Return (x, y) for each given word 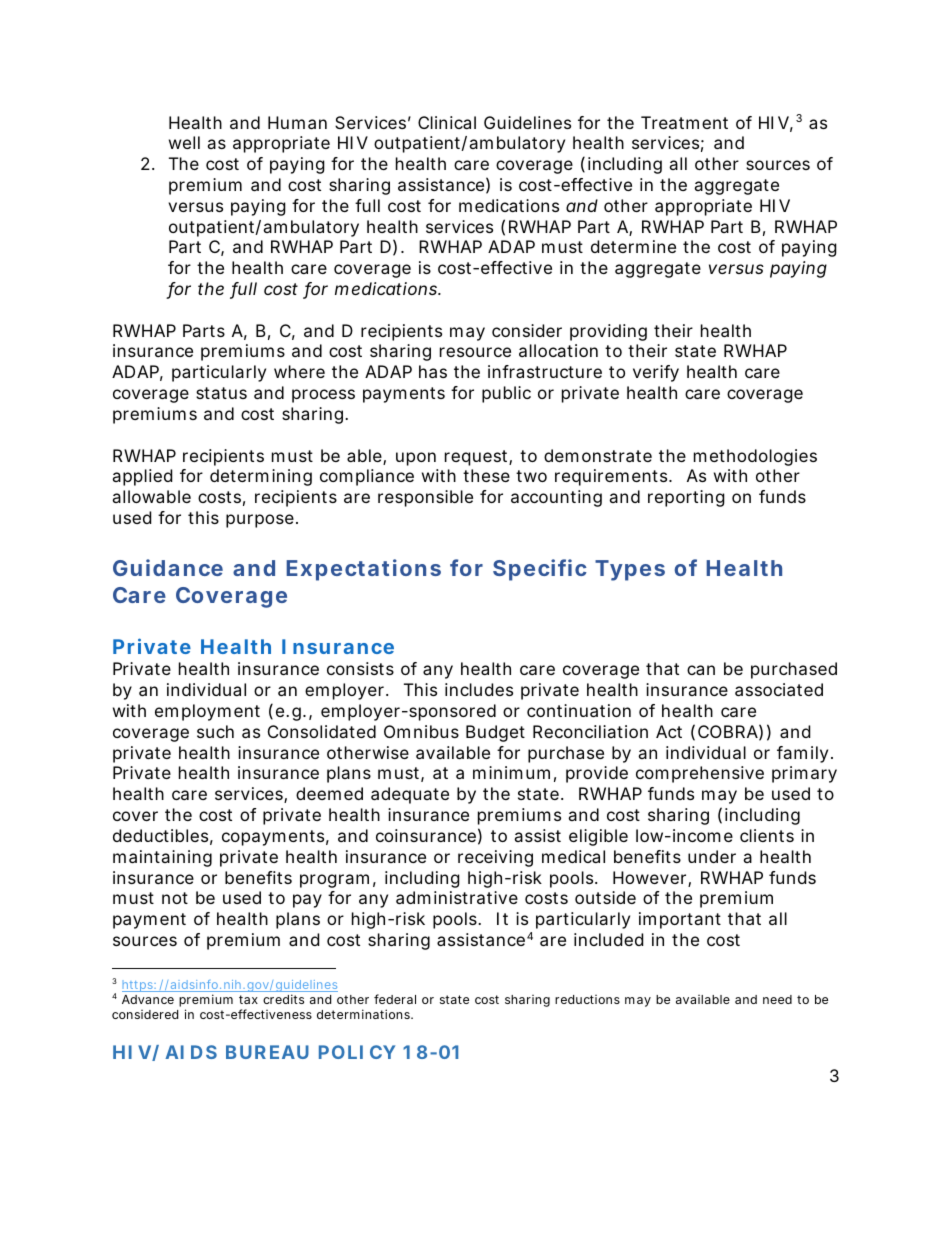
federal (395, 999)
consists (360, 668)
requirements (611, 477)
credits (283, 999)
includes (479, 689)
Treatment (684, 122)
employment (207, 712)
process (323, 396)
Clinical (447, 122)
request (476, 458)
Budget (495, 733)
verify (656, 373)
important (680, 920)
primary (804, 774)
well (184, 142)
